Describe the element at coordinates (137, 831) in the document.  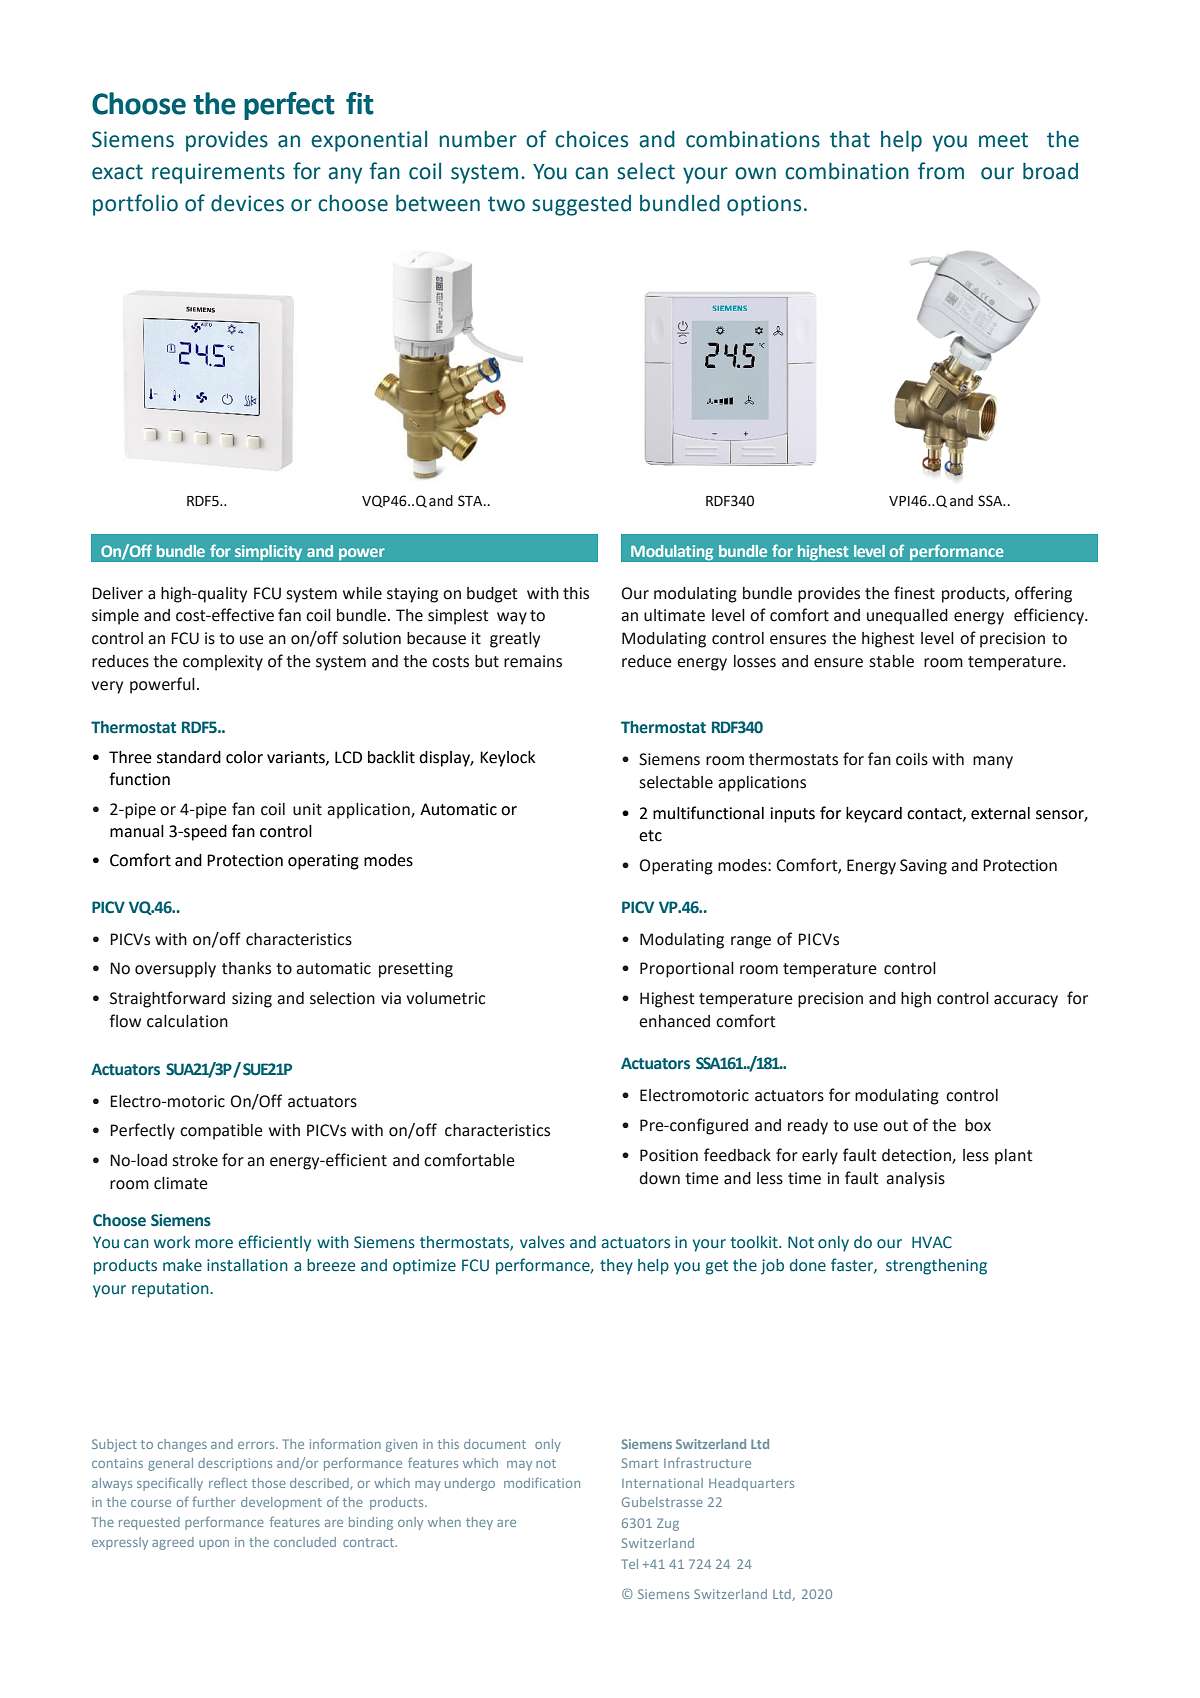
I see `manual` at that location.
